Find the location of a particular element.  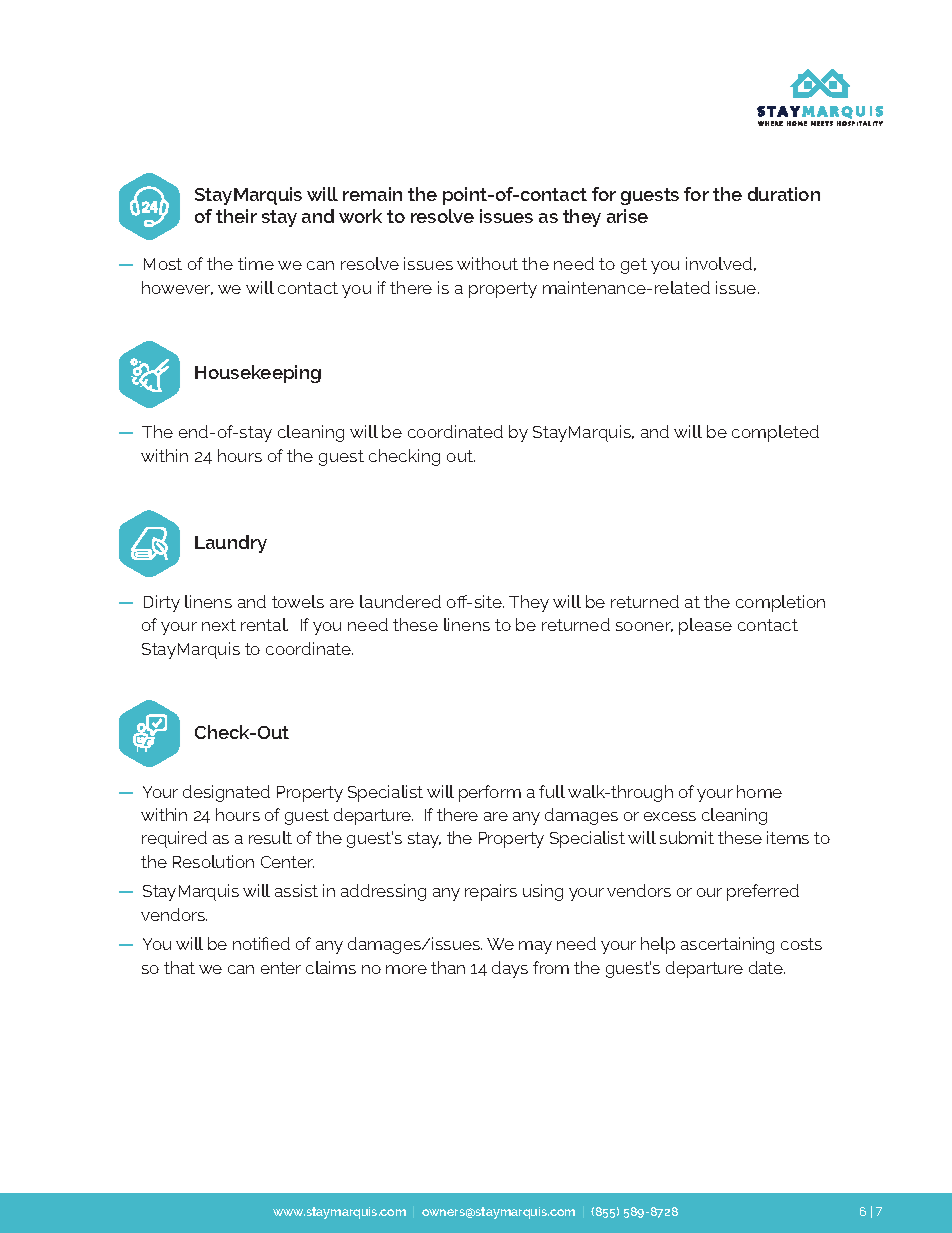

next is located at coordinates (219, 625).
